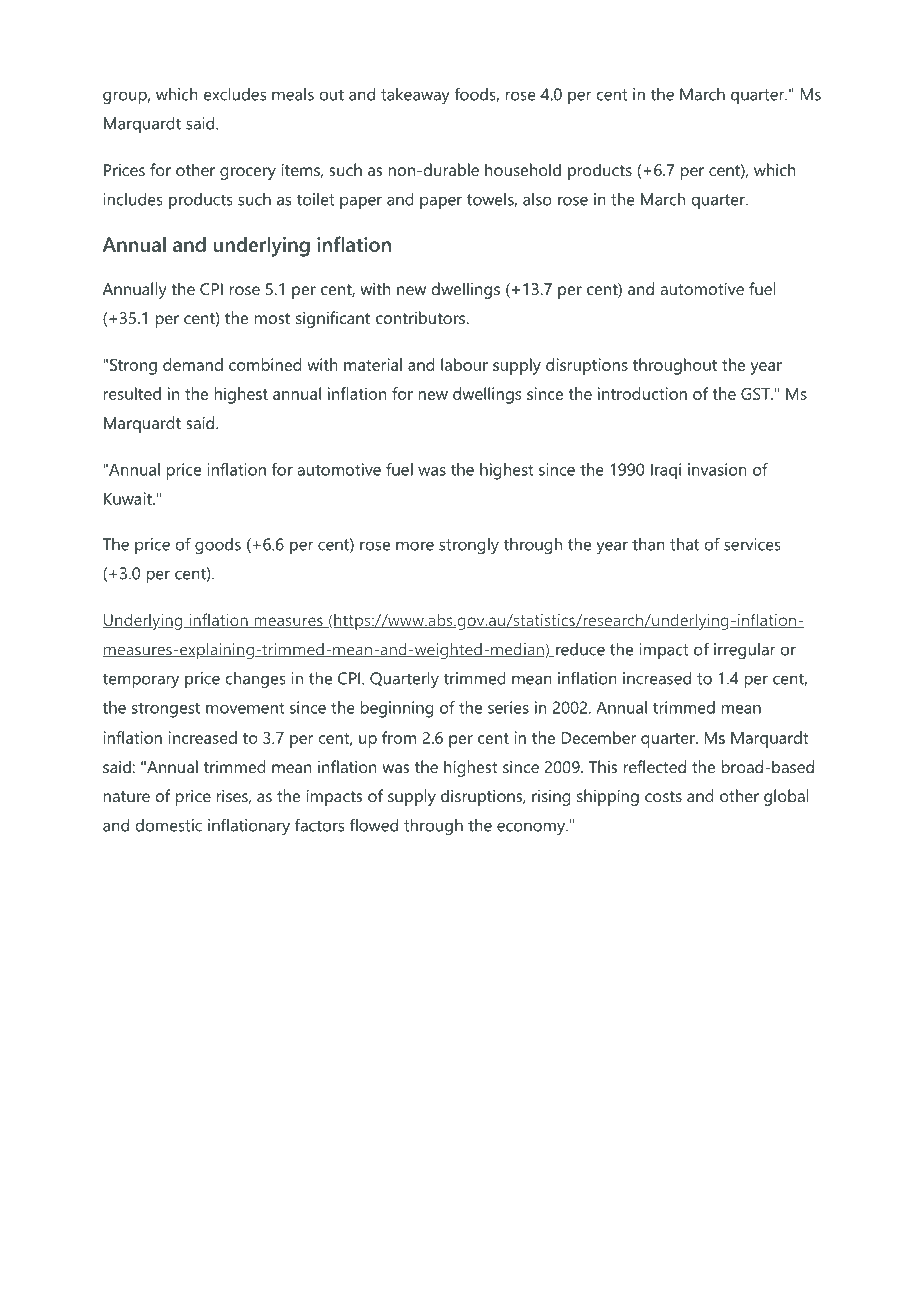  Describe the element at coordinates (717, 469) in the page. I see `invasion` at that location.
